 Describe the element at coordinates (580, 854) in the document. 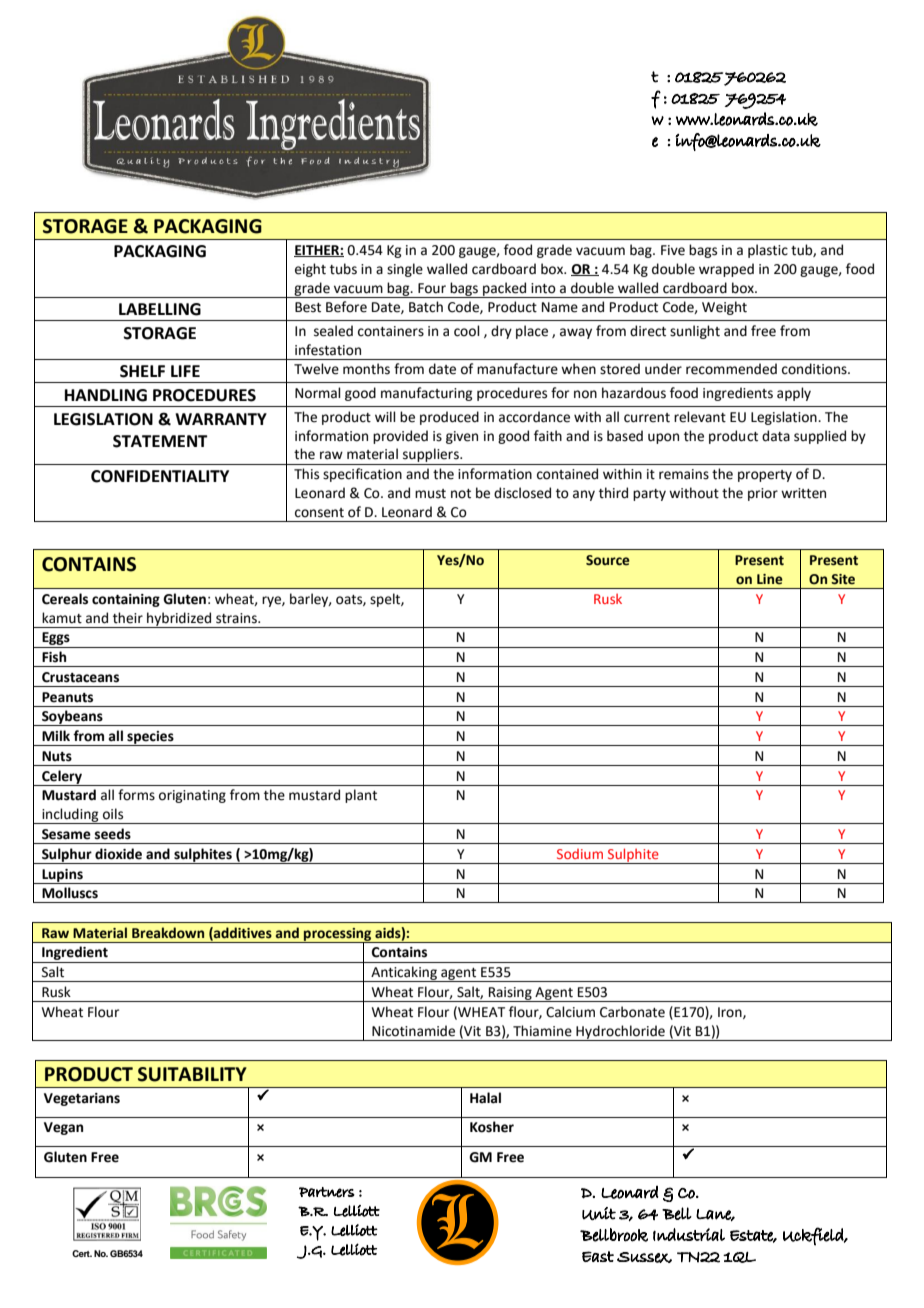

I see `Sodium` at that location.
